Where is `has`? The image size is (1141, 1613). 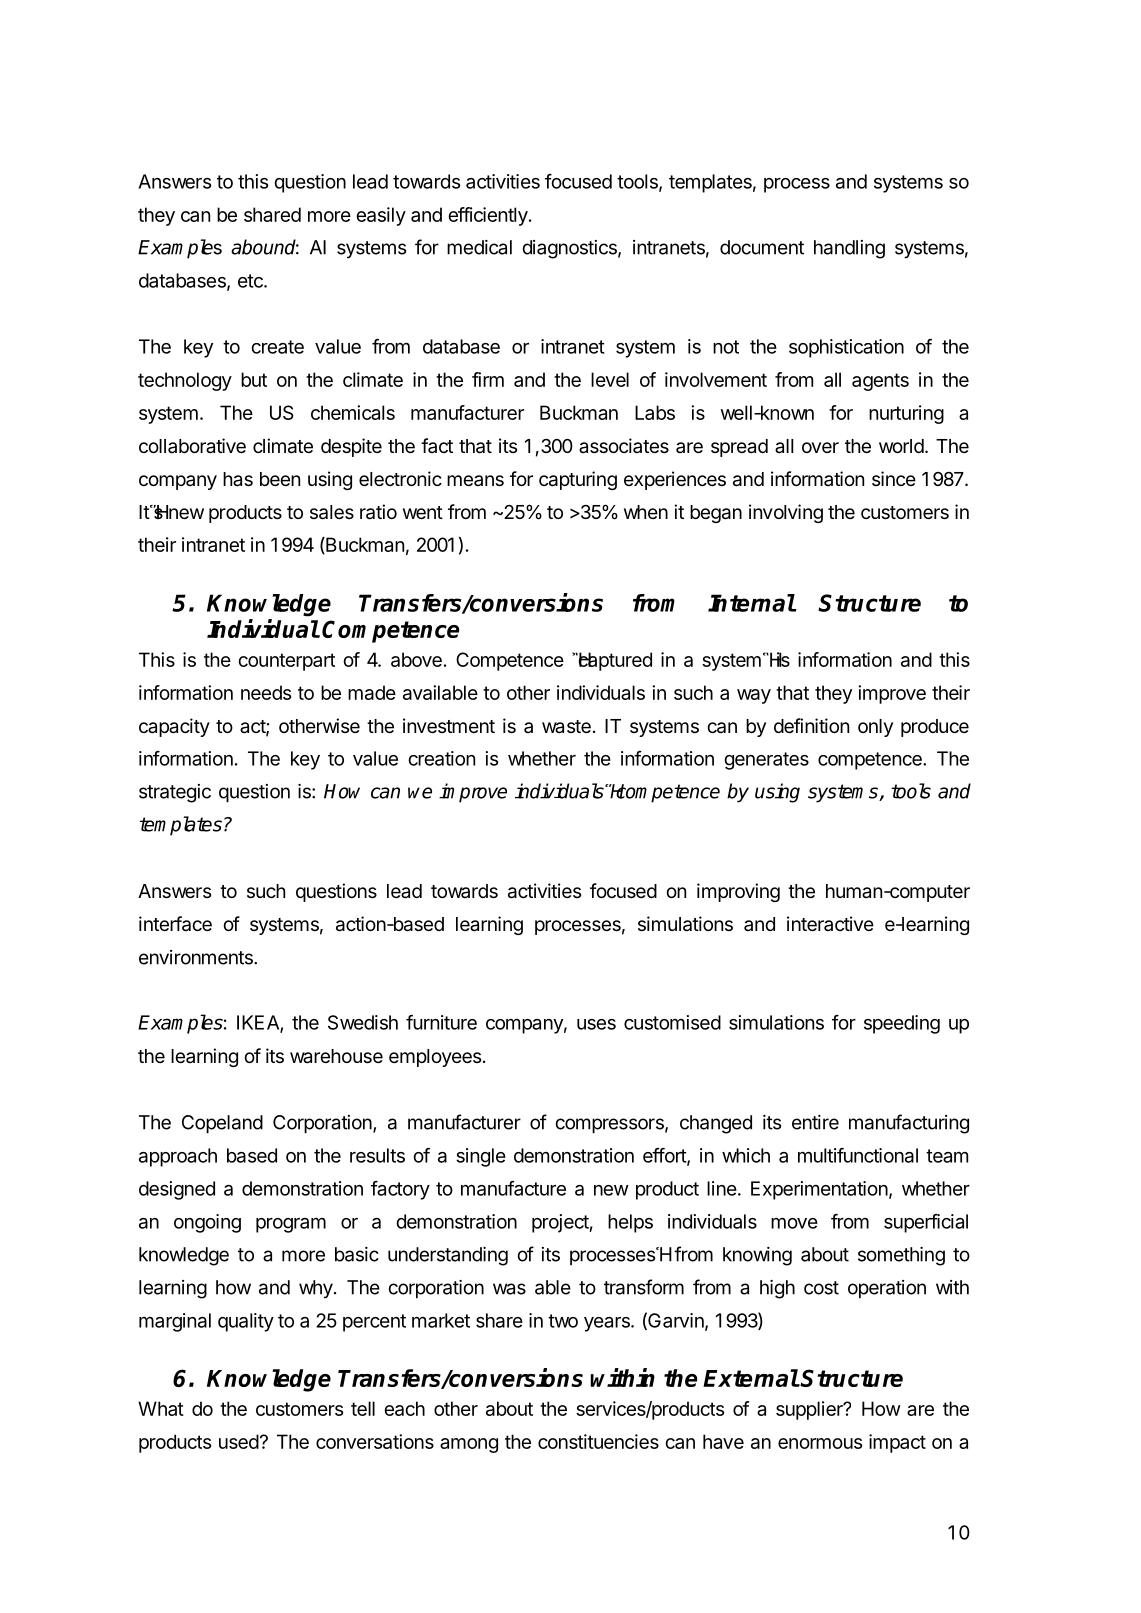 has is located at coordinates (238, 479).
